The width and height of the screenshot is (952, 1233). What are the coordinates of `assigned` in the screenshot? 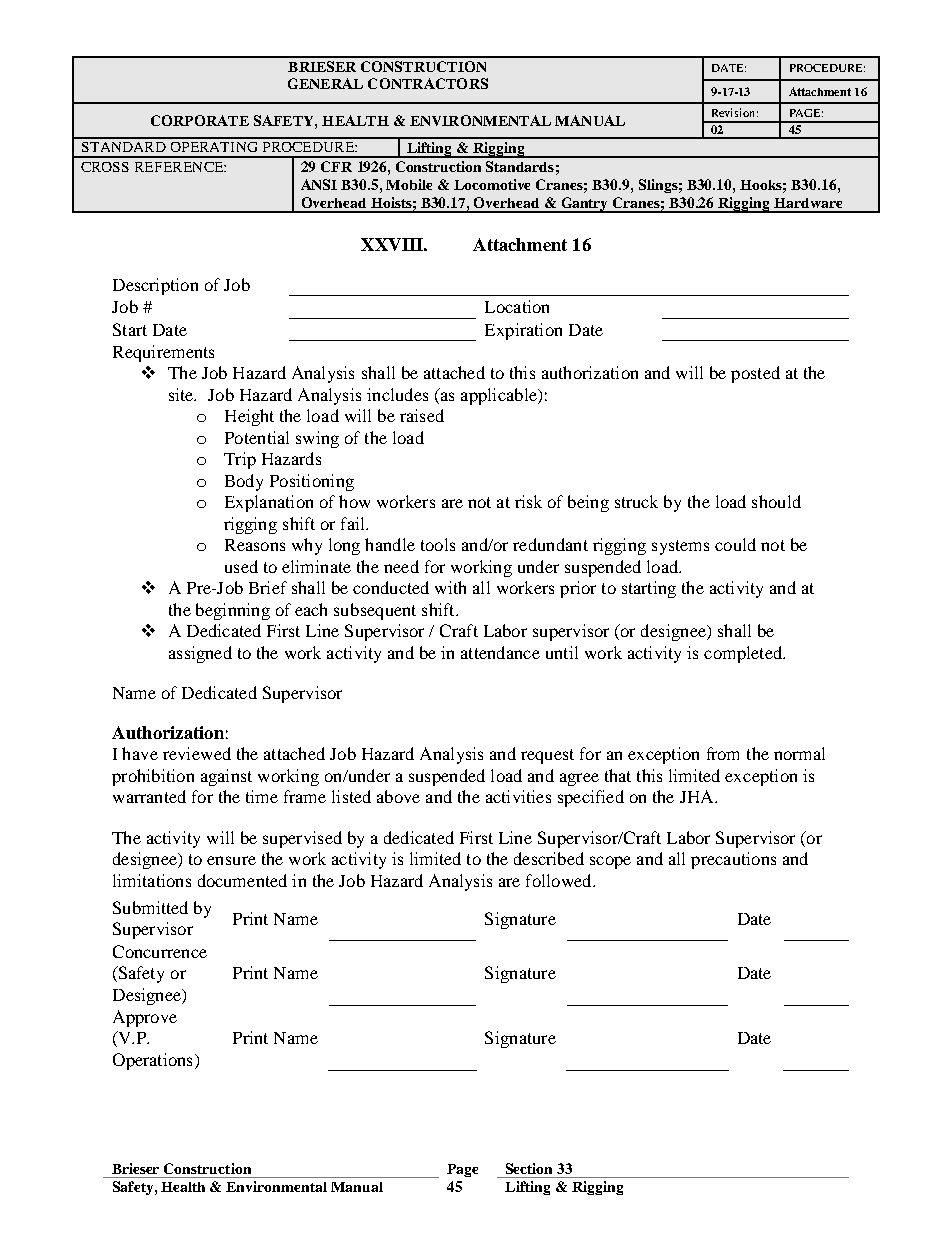 It's located at (200, 654).
